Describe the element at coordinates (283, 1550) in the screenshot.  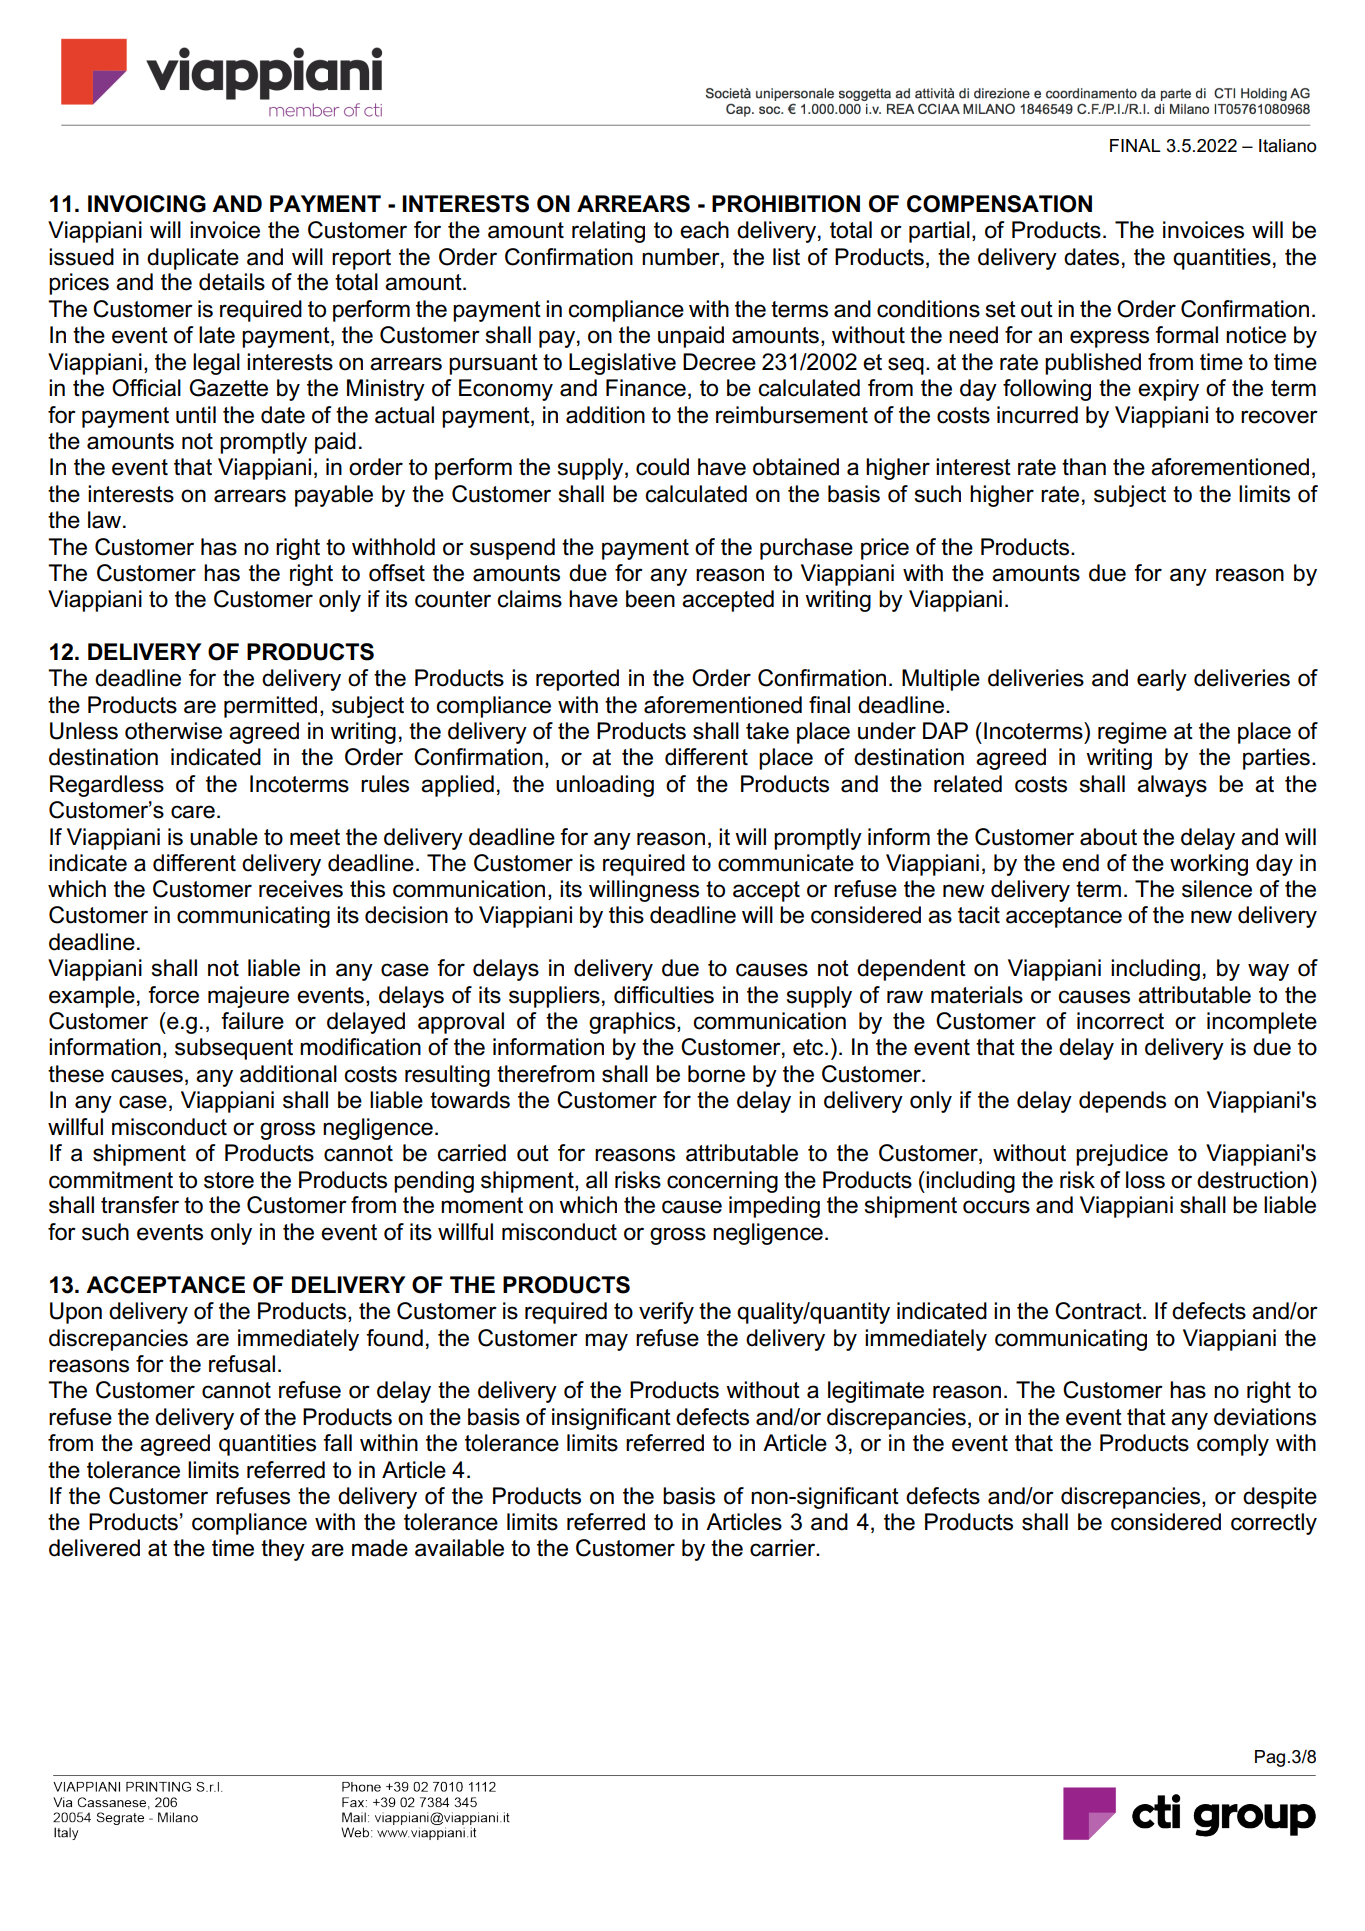
I see `they` at that location.
